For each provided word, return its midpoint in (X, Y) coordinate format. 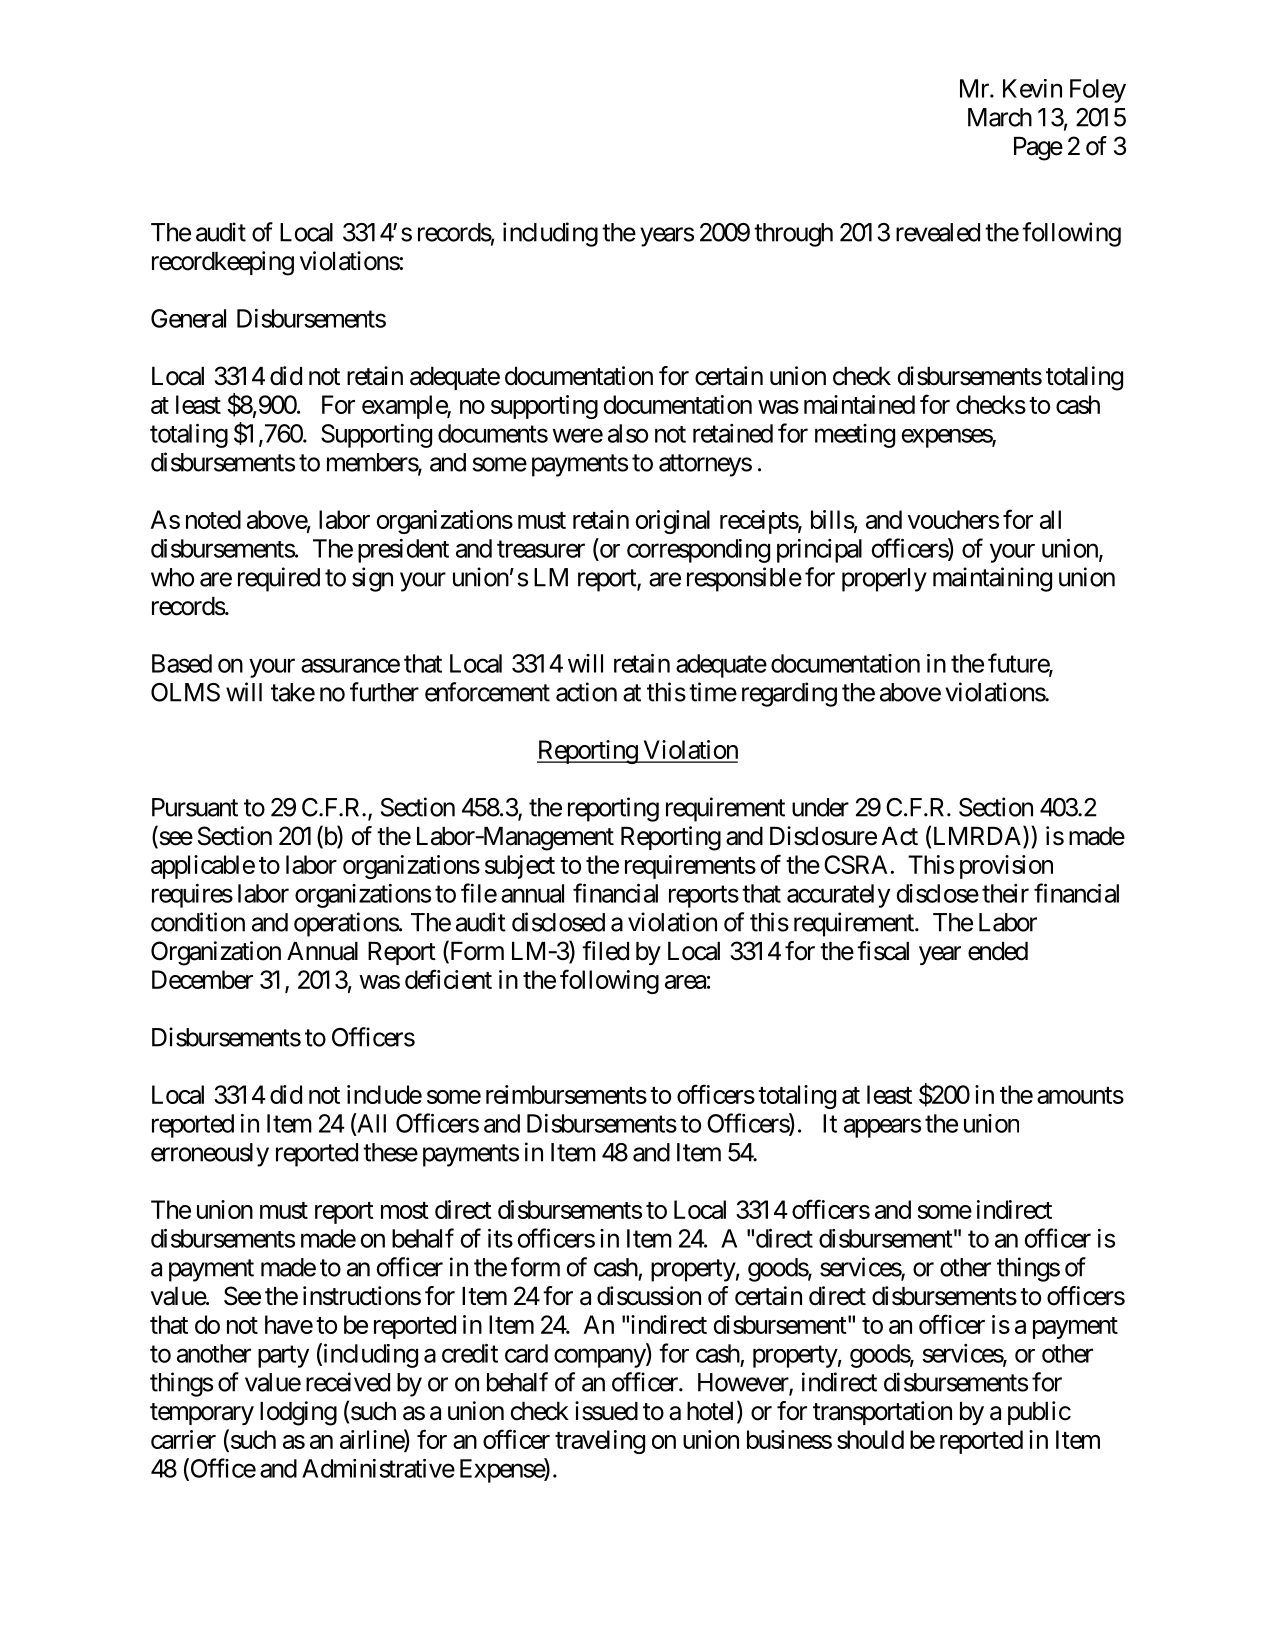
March (1000, 117)
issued (606, 1411)
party (283, 1357)
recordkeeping (223, 263)
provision (1006, 867)
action (586, 692)
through (793, 235)
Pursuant (195, 807)
